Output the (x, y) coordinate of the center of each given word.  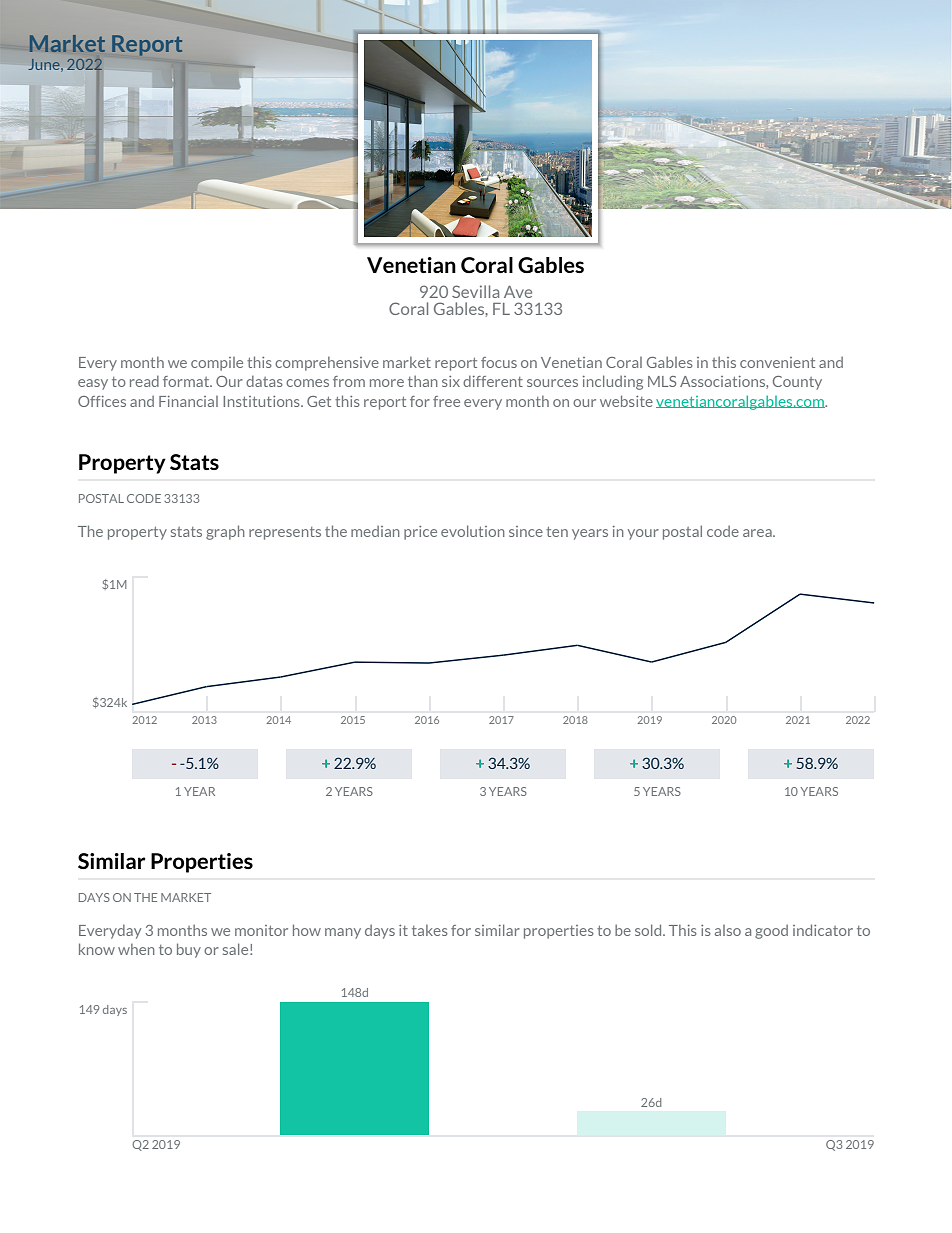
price (420, 533)
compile (217, 364)
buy (189, 950)
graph (225, 532)
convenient (777, 362)
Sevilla (475, 291)
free (446, 401)
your (643, 534)
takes (430, 930)
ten (557, 532)
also (728, 930)
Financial (188, 401)
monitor (261, 930)
